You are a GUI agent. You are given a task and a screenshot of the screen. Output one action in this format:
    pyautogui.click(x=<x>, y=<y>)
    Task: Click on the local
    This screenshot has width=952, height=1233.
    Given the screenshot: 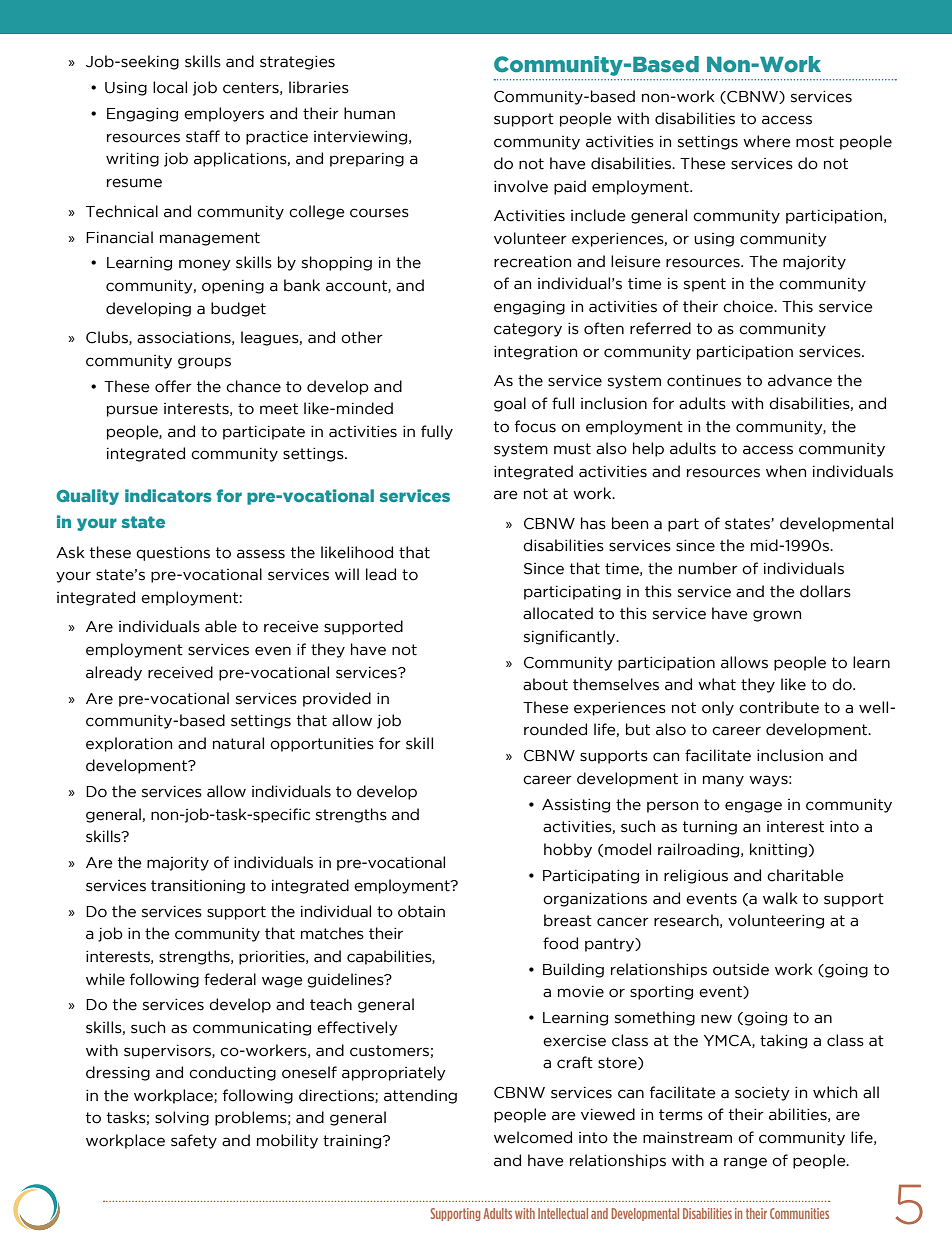 What is the action you would take?
    pyautogui.click(x=170, y=87)
